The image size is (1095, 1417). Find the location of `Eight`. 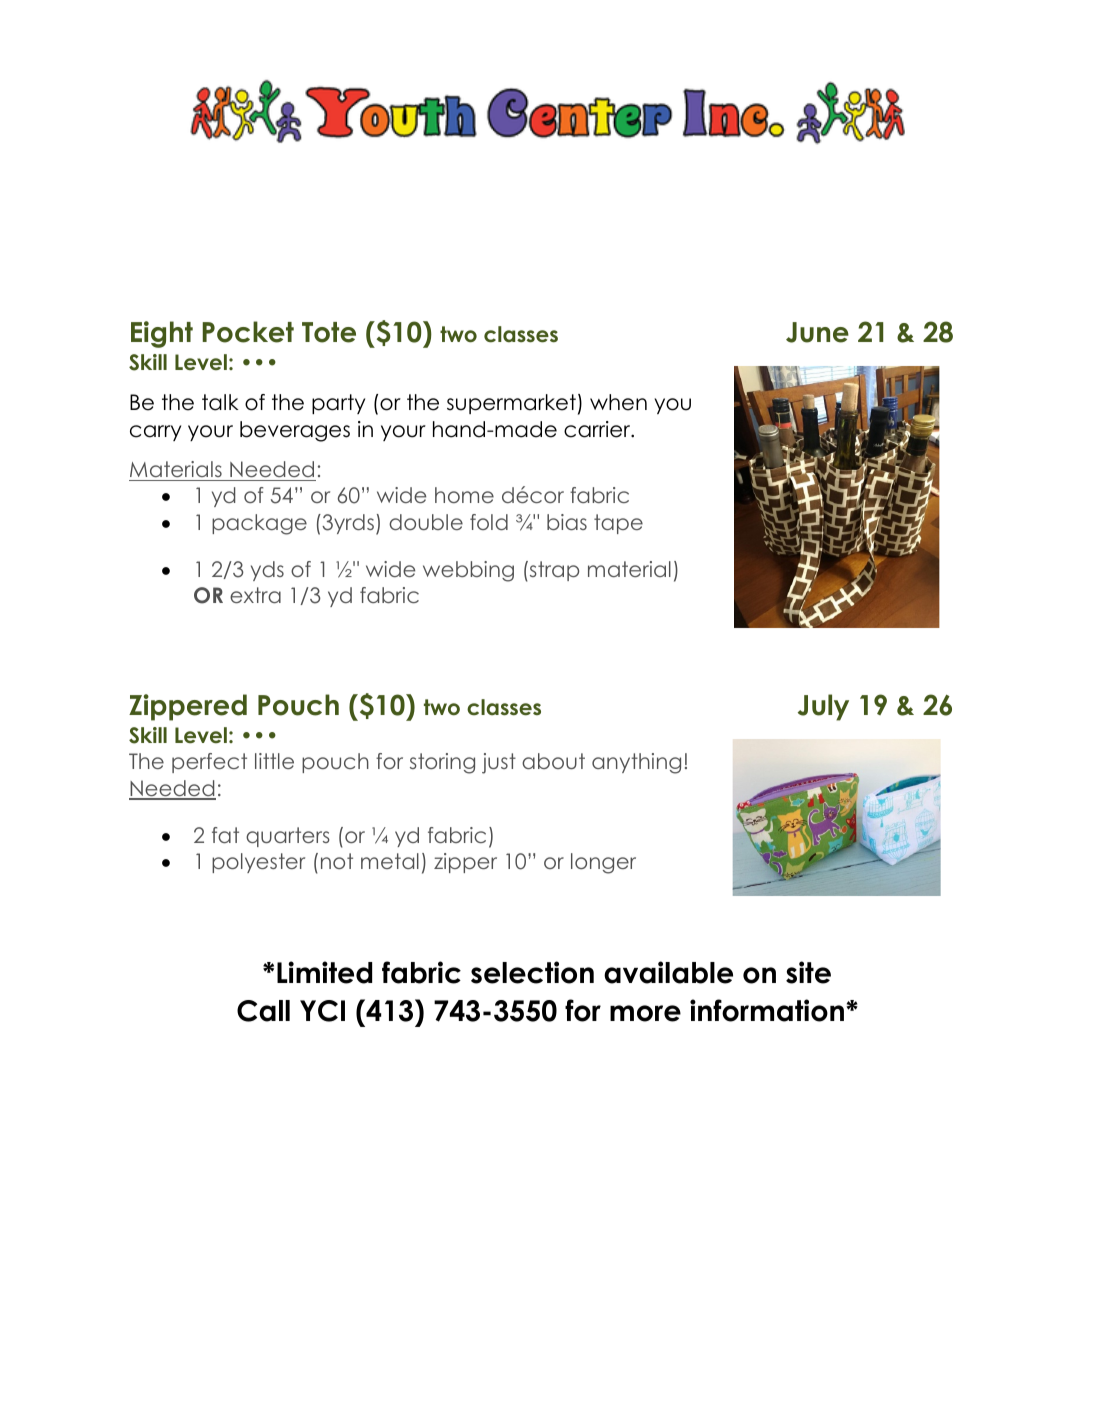

Eight is located at coordinates (162, 334).
